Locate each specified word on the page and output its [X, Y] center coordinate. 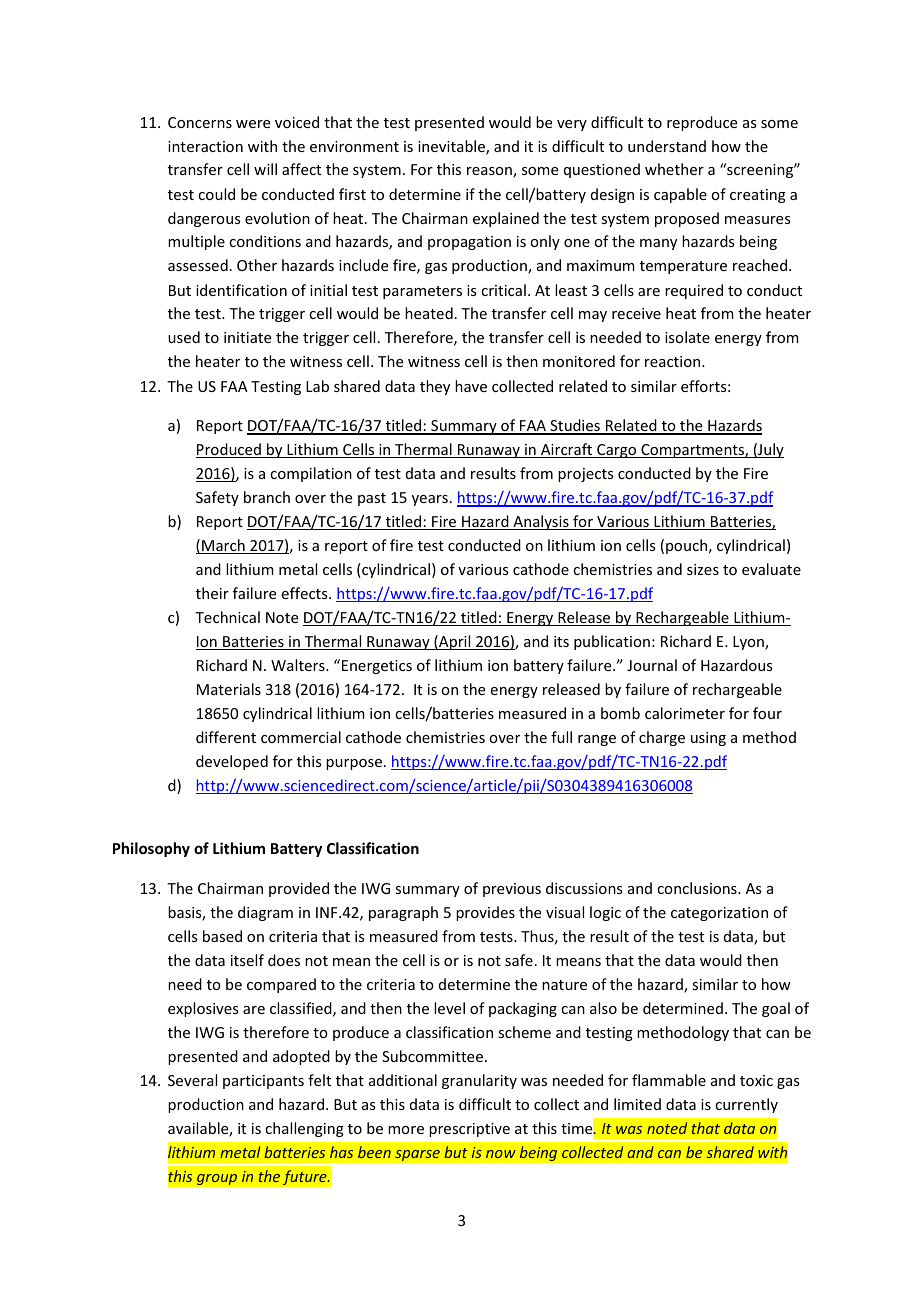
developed [232, 762]
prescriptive [469, 1130]
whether [674, 169]
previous [512, 890]
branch [267, 497]
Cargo [617, 451]
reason [490, 172]
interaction [205, 146]
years [430, 500]
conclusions [698, 888]
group [217, 1179]
